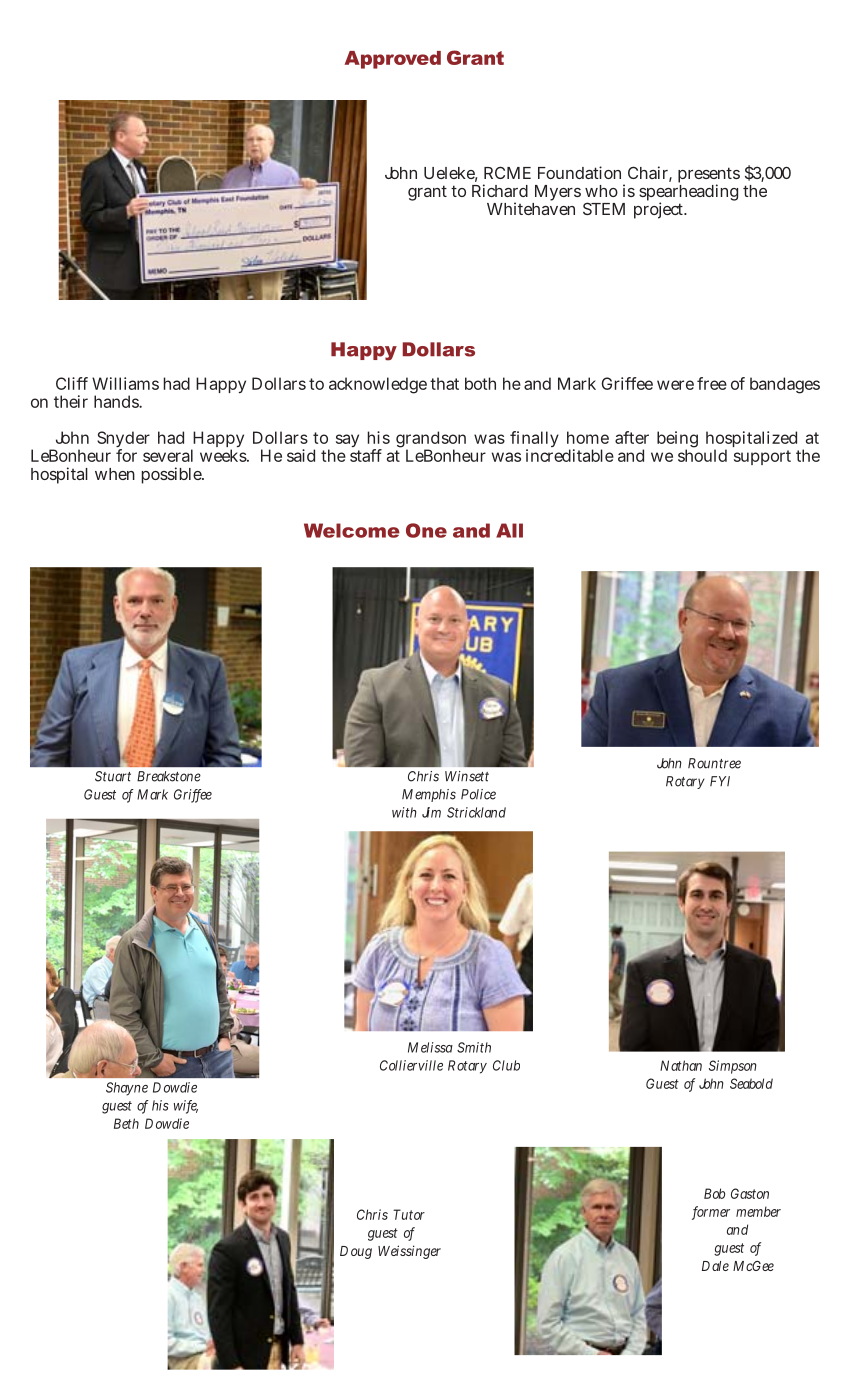 This document has width=849, height=1400. Describe the element at coordinates (500, 190) in the document. I see `Richard` at that location.
